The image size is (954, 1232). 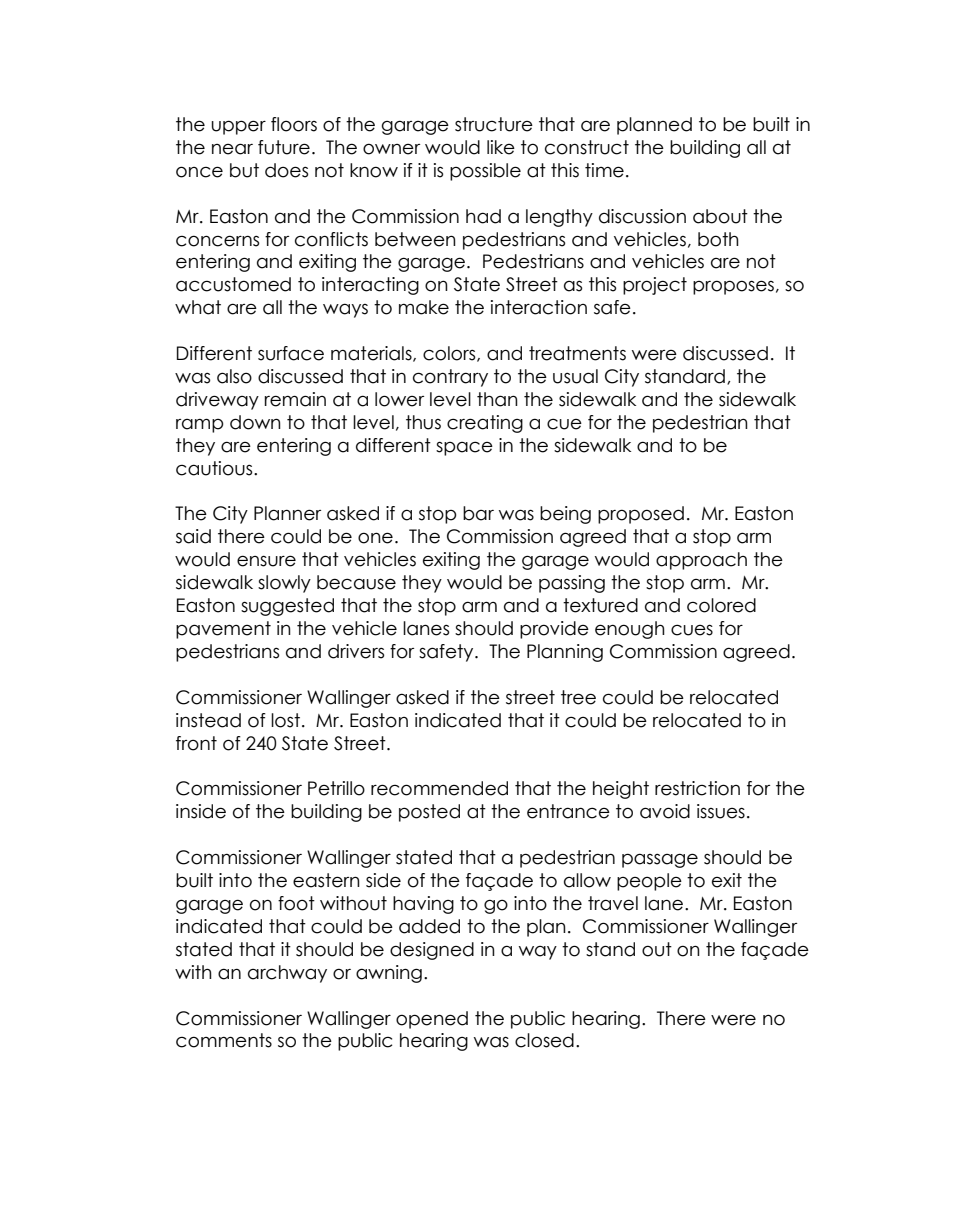 What do you see at coordinates (665, 811) in the document?
I see `avoid` at bounding box center [665, 811].
